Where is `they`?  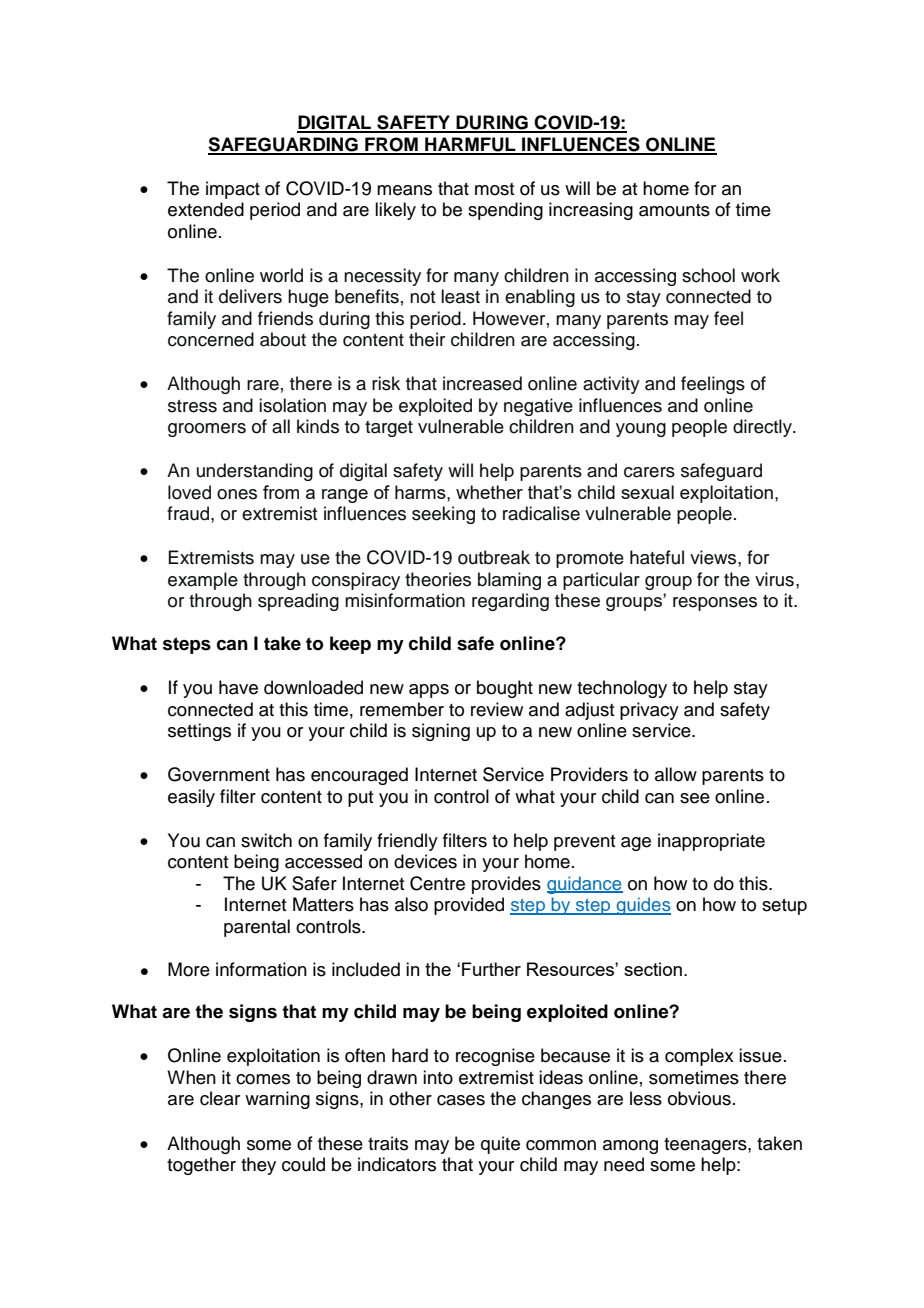
they is located at coordinates (258, 1166).
